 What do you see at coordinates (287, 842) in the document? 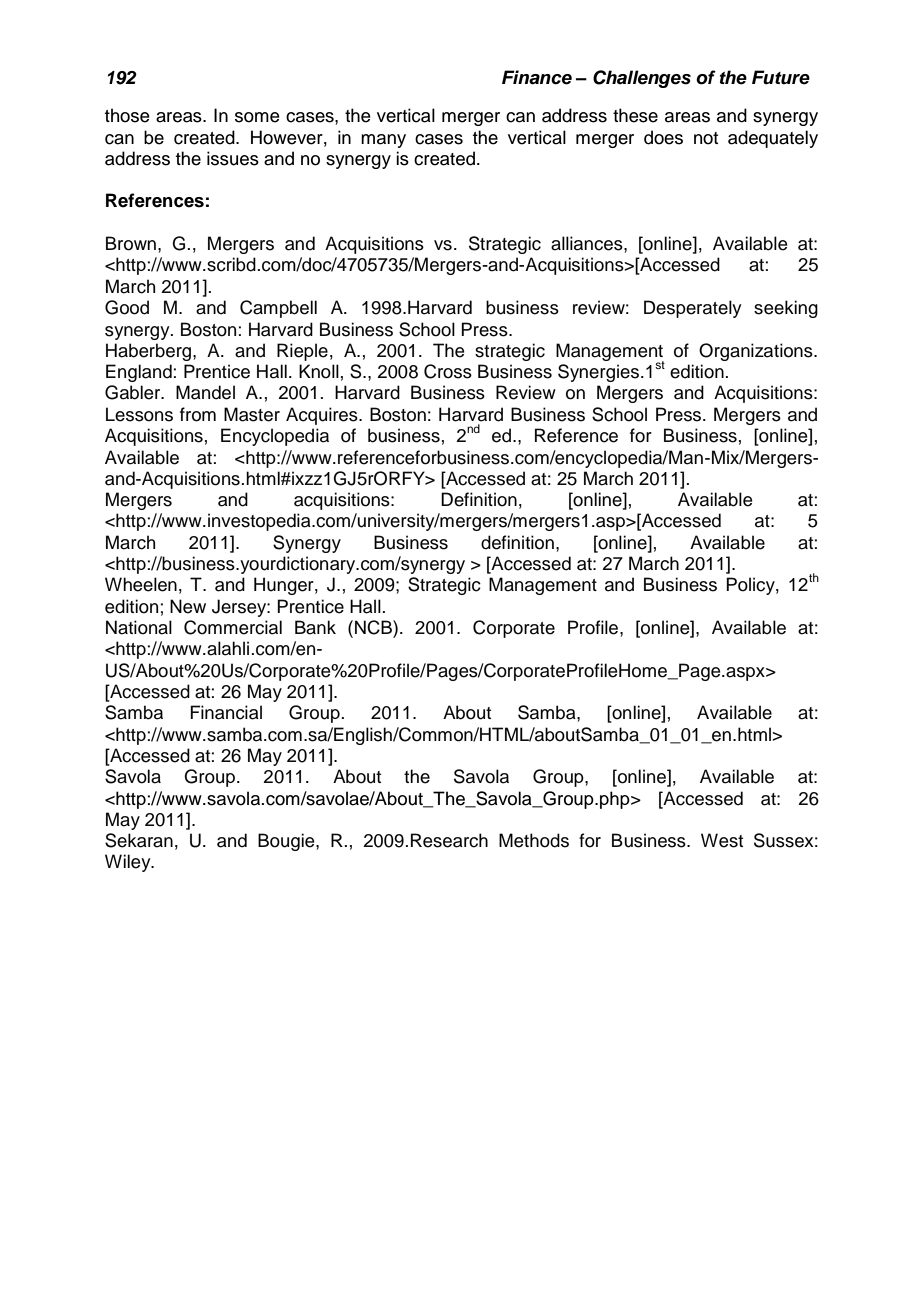
I see `Bougie` at bounding box center [287, 842].
